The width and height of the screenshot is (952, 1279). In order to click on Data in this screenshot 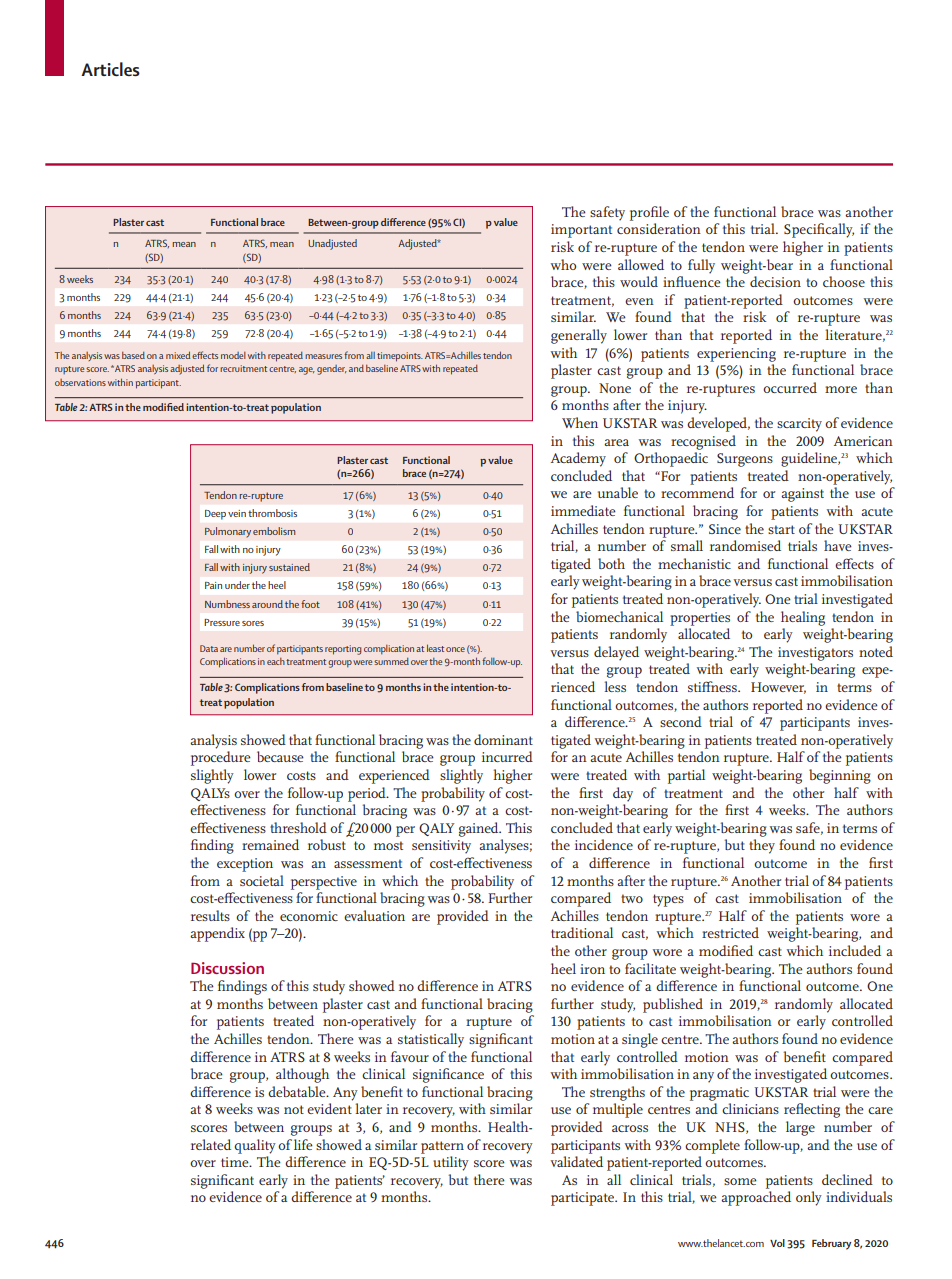, I will do `click(209, 648)`.
